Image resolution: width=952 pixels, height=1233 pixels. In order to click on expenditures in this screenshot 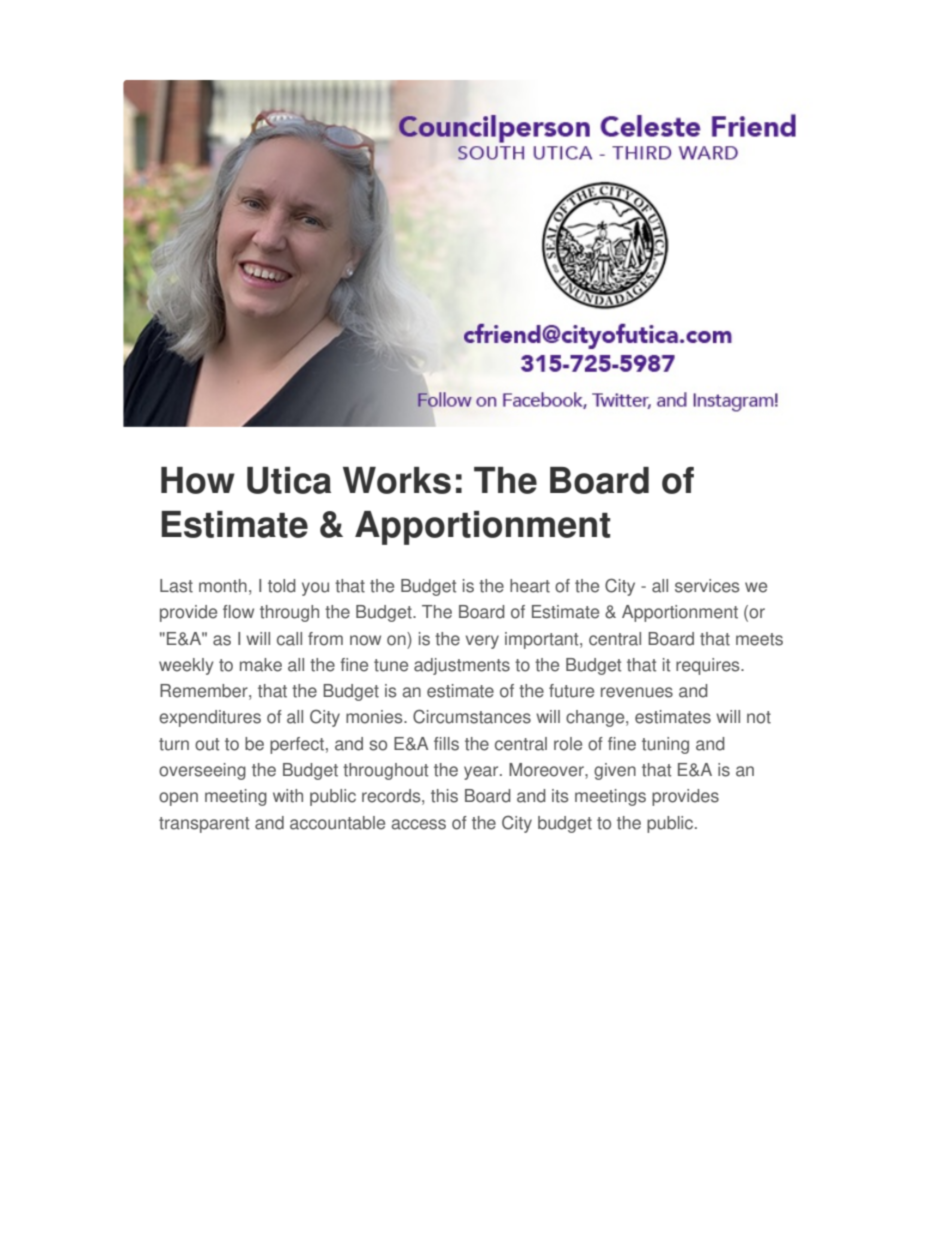, I will do `click(210, 718)`.
